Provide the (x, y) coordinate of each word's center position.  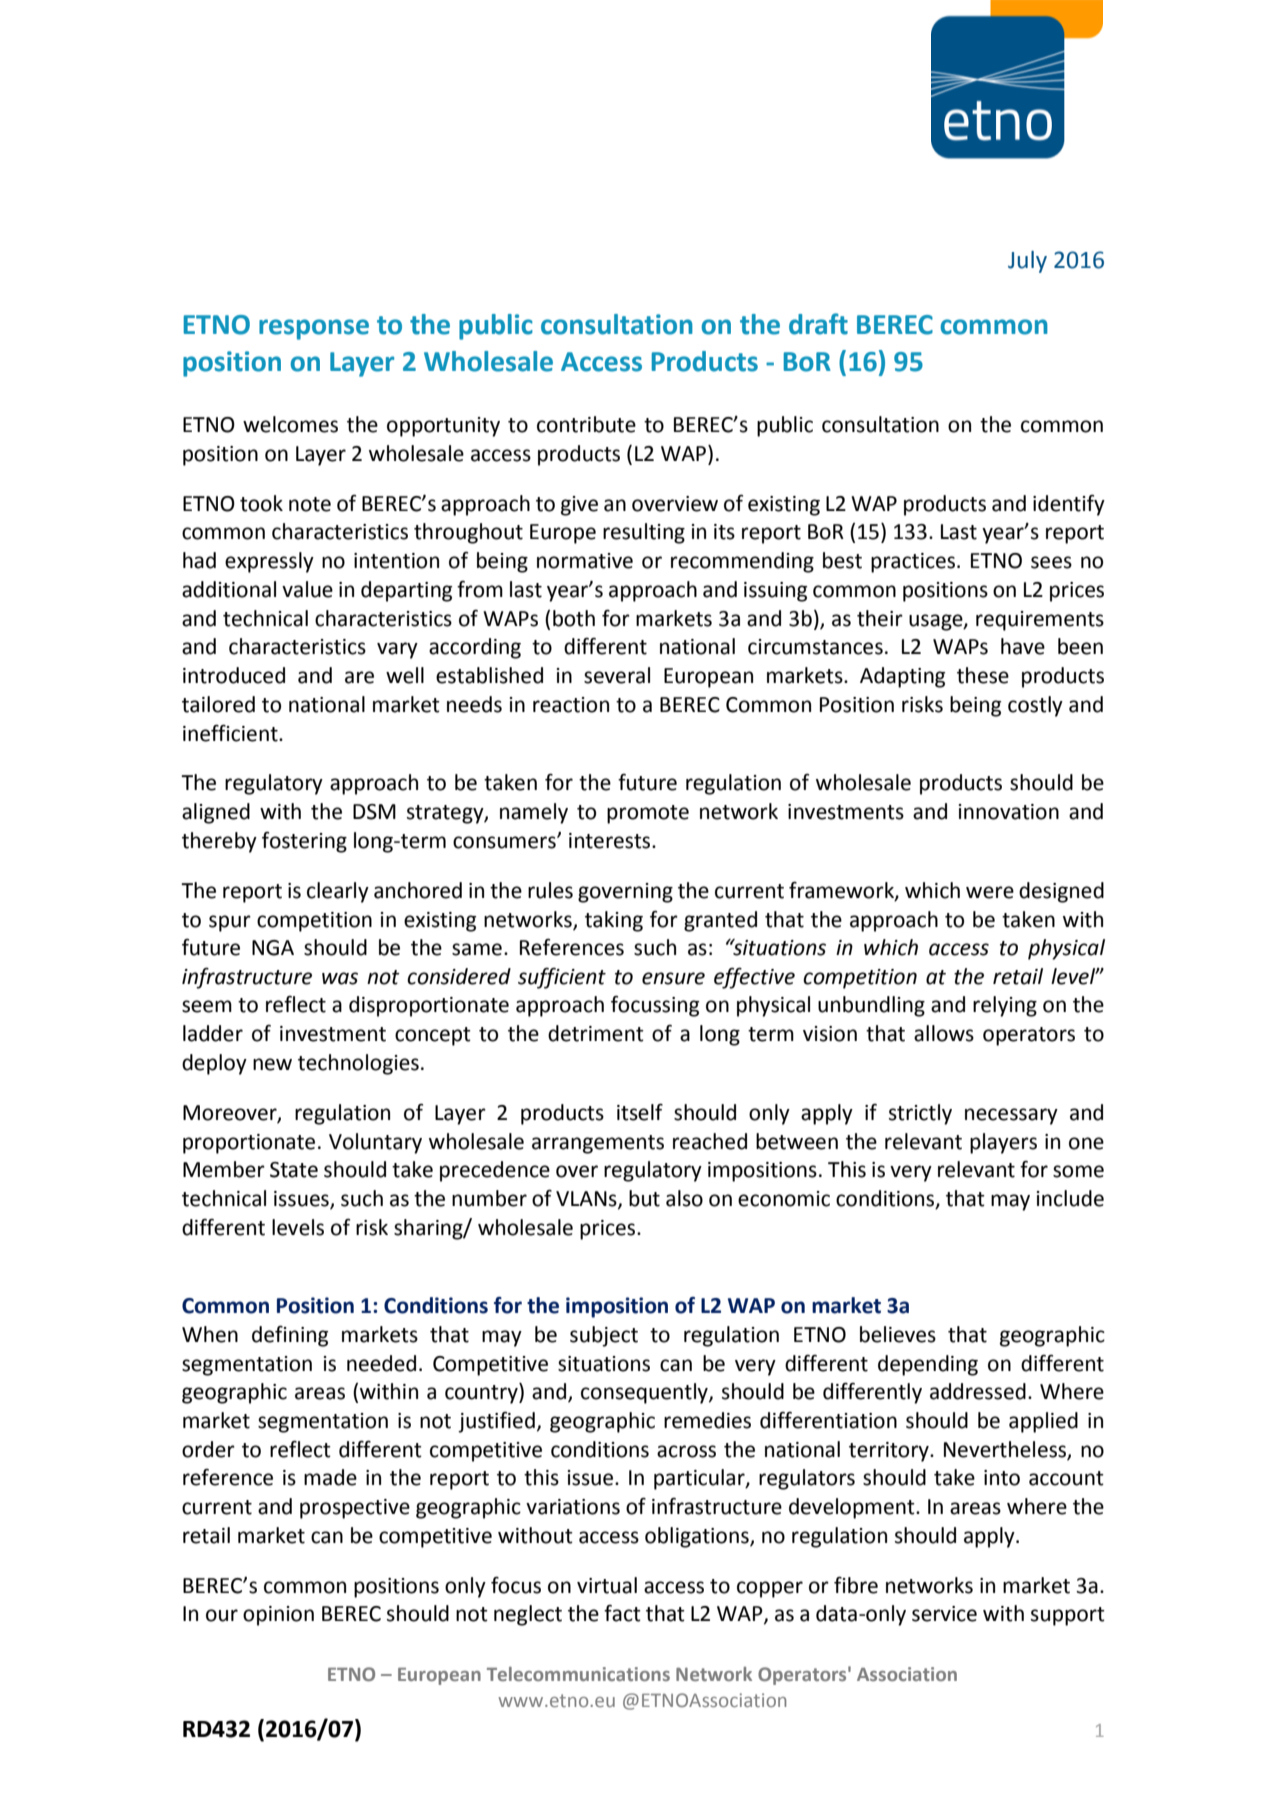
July (1027, 262)
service (944, 1614)
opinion (278, 1616)
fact (622, 1613)
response (314, 329)
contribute (586, 424)
